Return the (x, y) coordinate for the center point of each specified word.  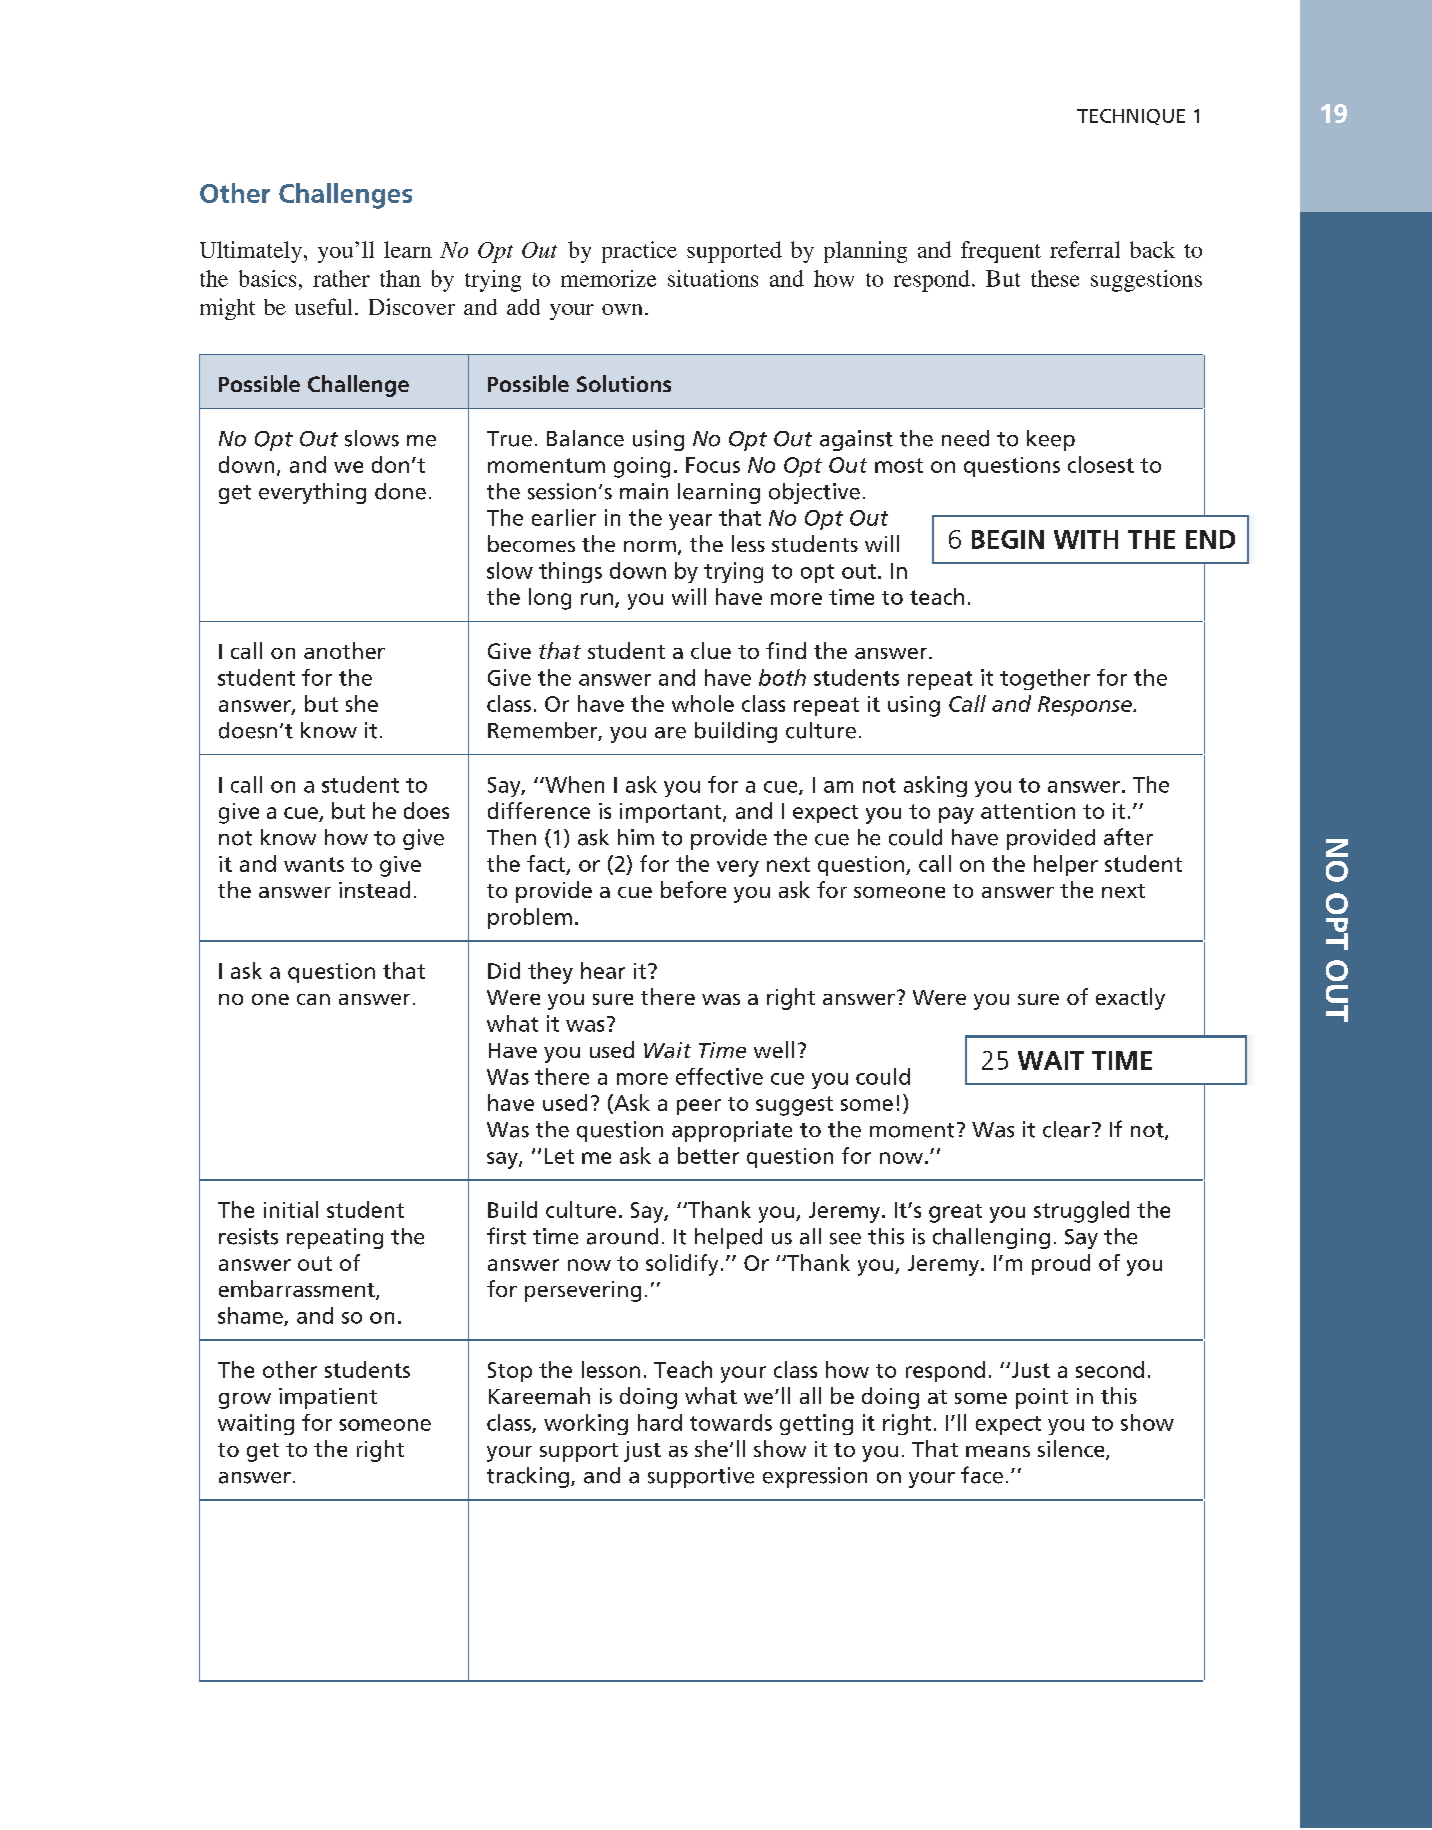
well (774, 1049)
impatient (328, 1398)
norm (650, 546)
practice (639, 252)
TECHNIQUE (1131, 117)
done (400, 491)
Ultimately (251, 252)
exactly (1130, 999)
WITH (1086, 539)
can (313, 999)
